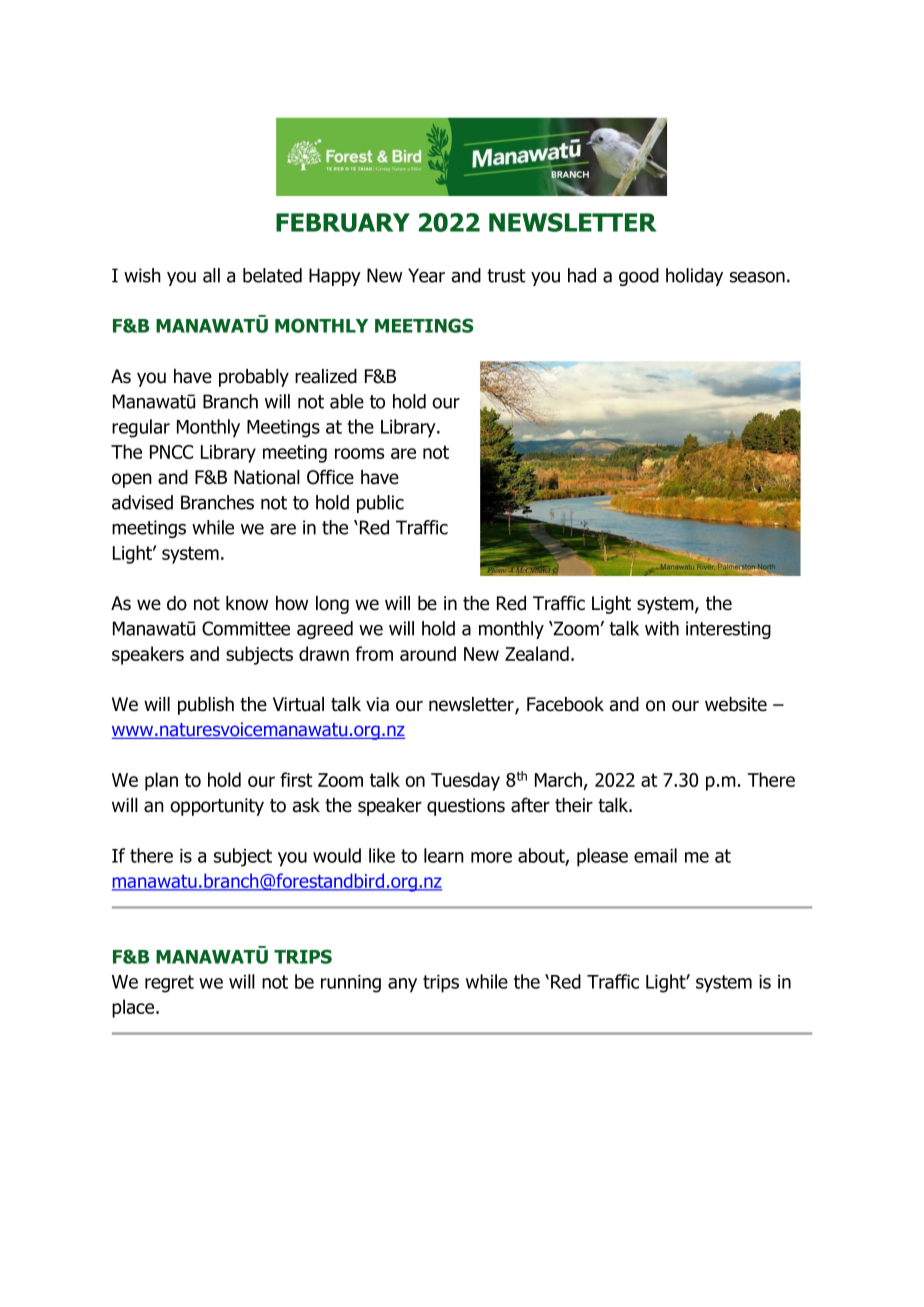 Image resolution: width=924 pixels, height=1307 pixels. Describe the element at coordinates (426, 275) in the page. I see `Year` at that location.
